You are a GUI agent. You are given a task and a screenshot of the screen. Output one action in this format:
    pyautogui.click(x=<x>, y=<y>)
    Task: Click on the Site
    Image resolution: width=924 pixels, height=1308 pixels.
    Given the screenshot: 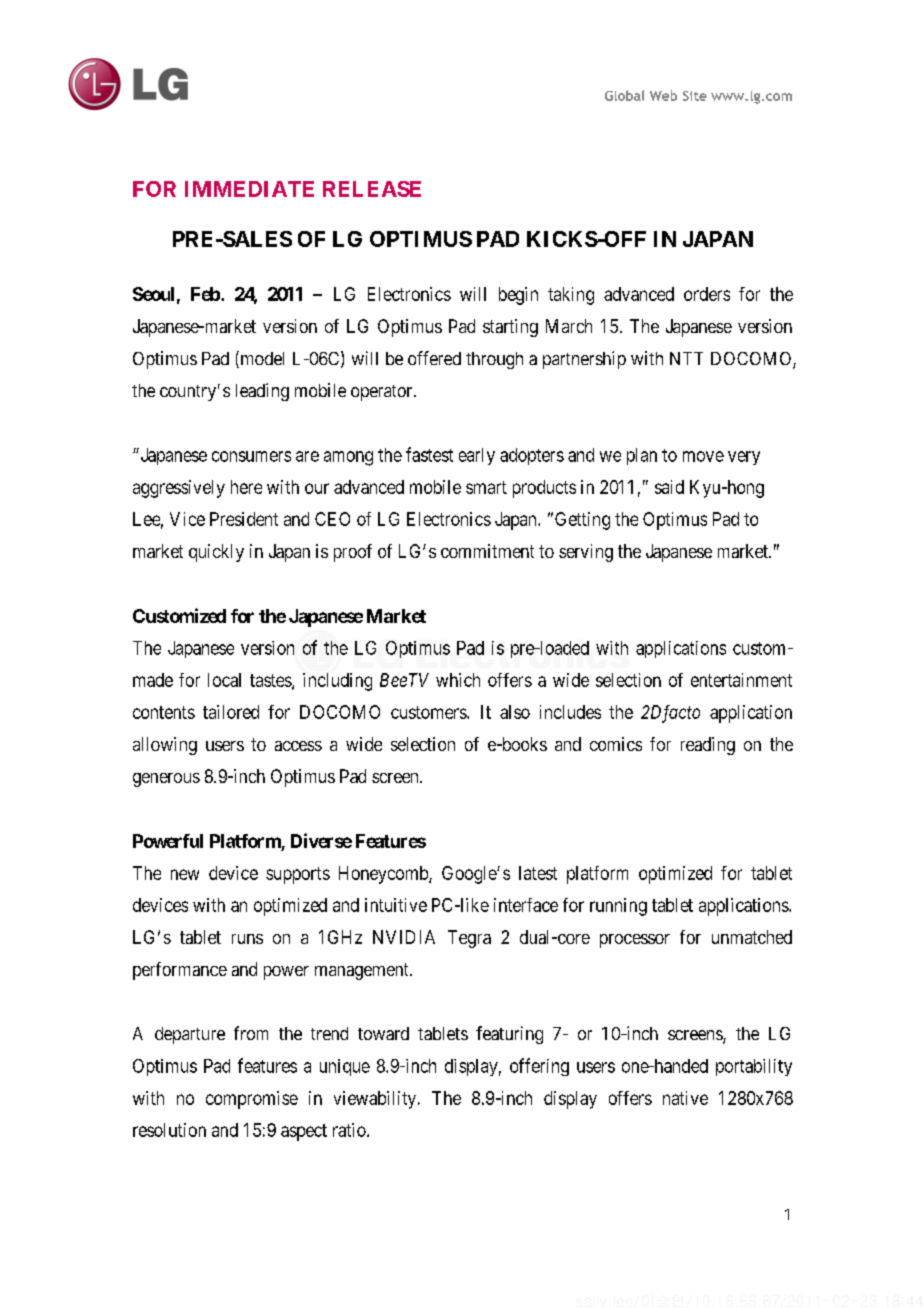 What is the action you would take?
    pyautogui.click(x=695, y=96)
